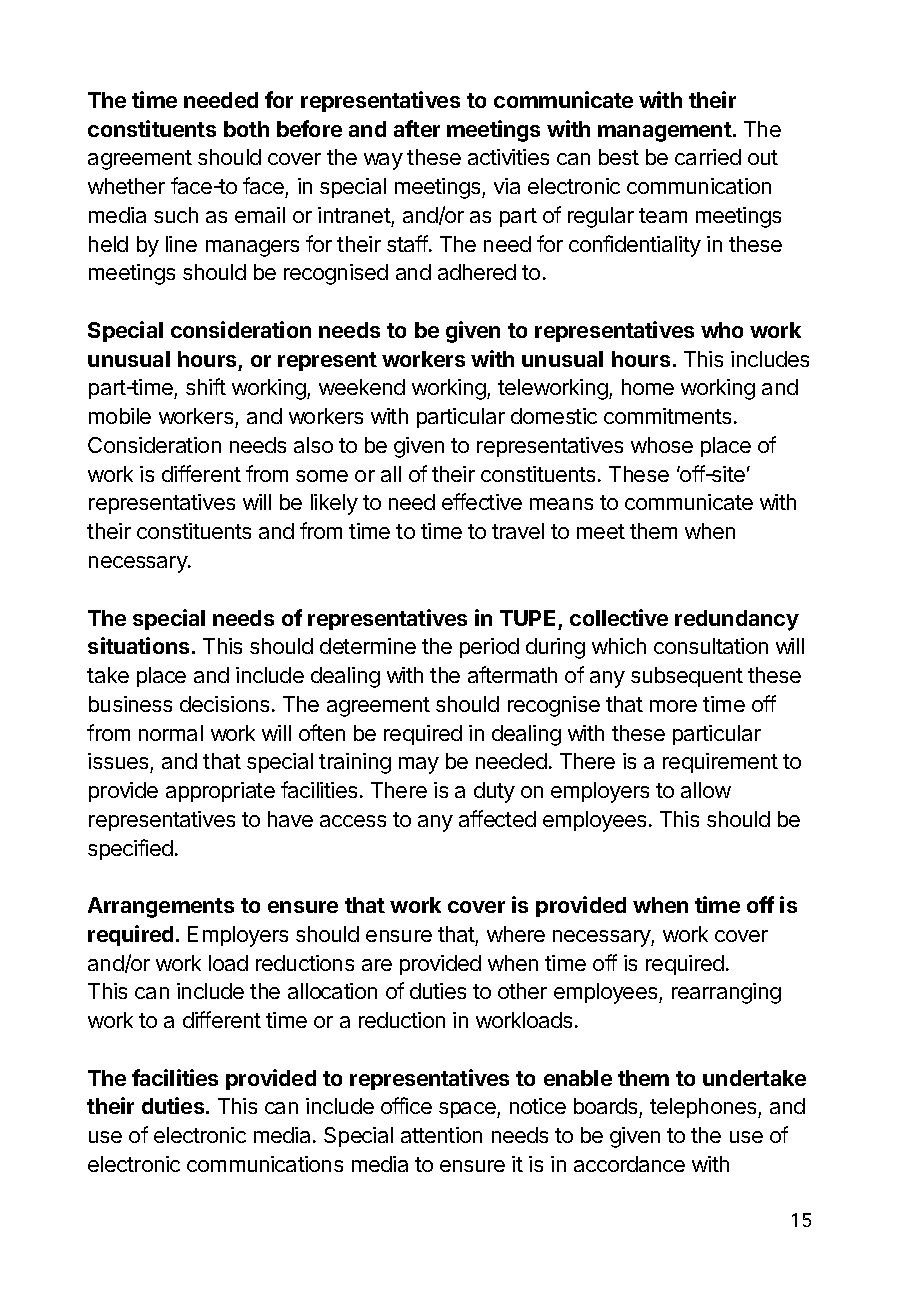 The width and height of the page is (924, 1308). What do you see at coordinates (489, 648) in the page?
I see `period` at bounding box center [489, 648].
